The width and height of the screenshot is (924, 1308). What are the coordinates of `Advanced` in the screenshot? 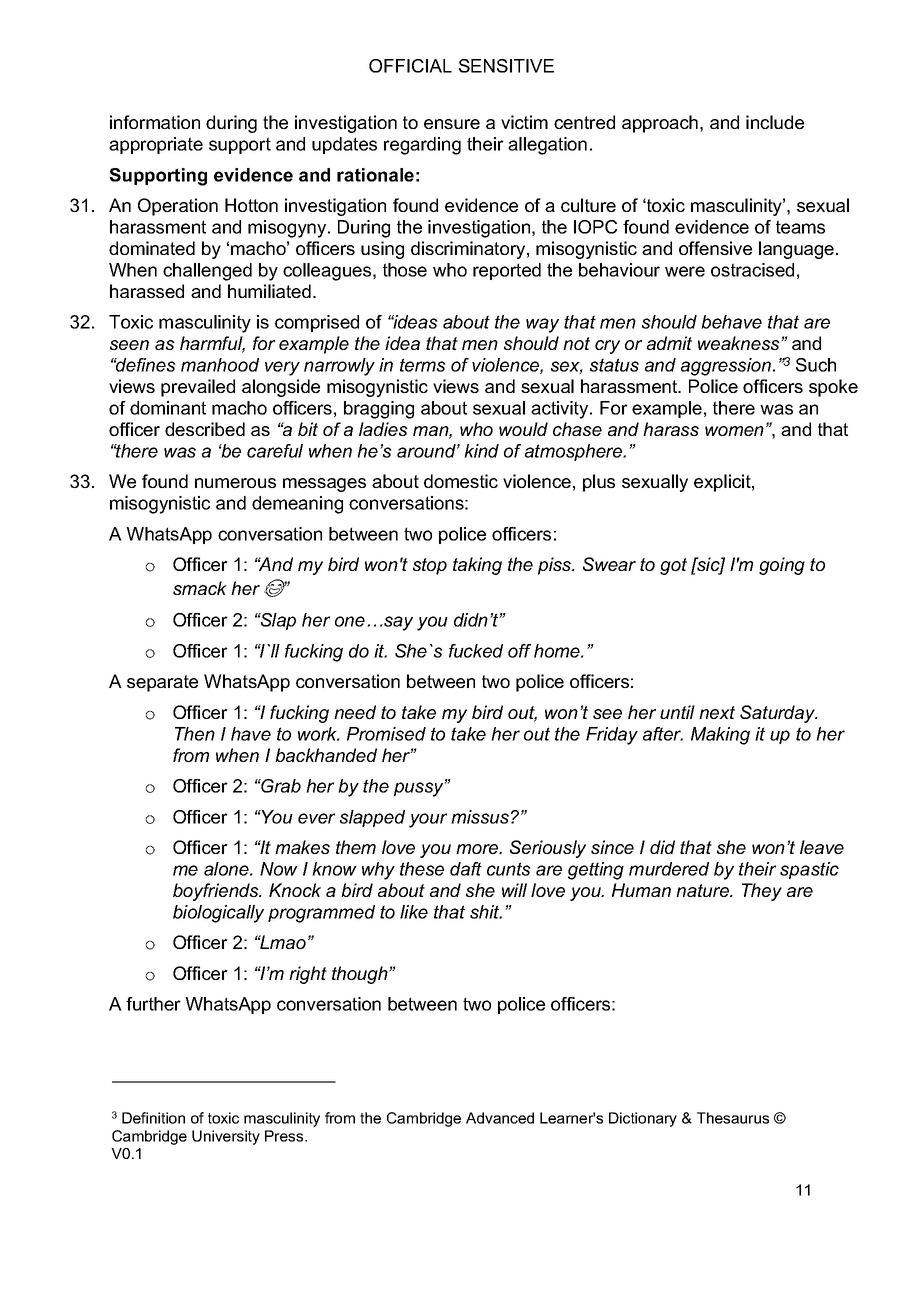 It's located at (500, 1118).
